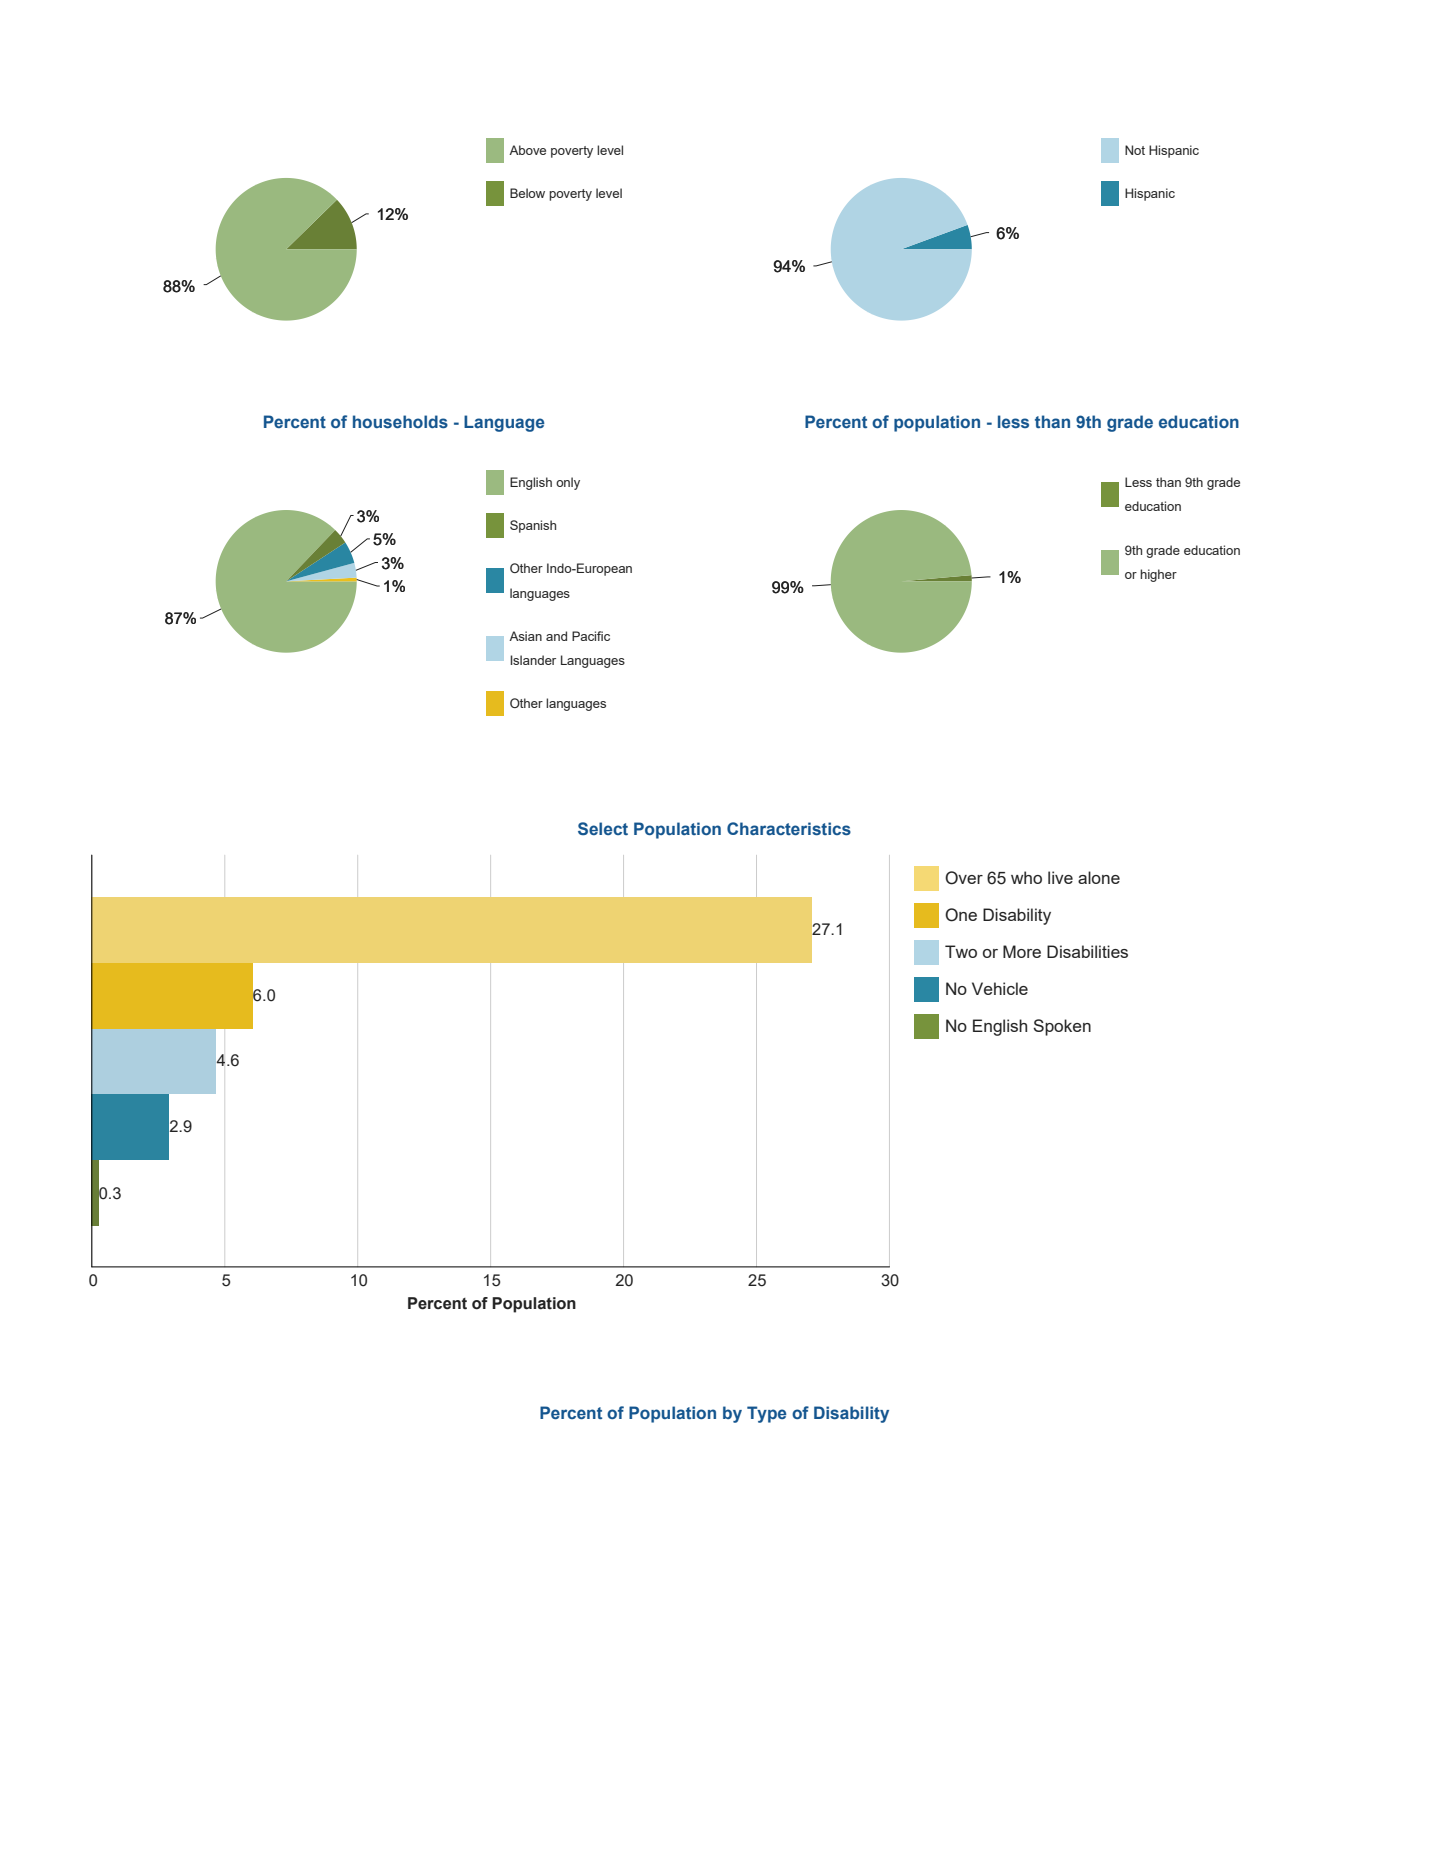 This page has width=1429, height=1849. I want to click on Below, so click(527, 193).
